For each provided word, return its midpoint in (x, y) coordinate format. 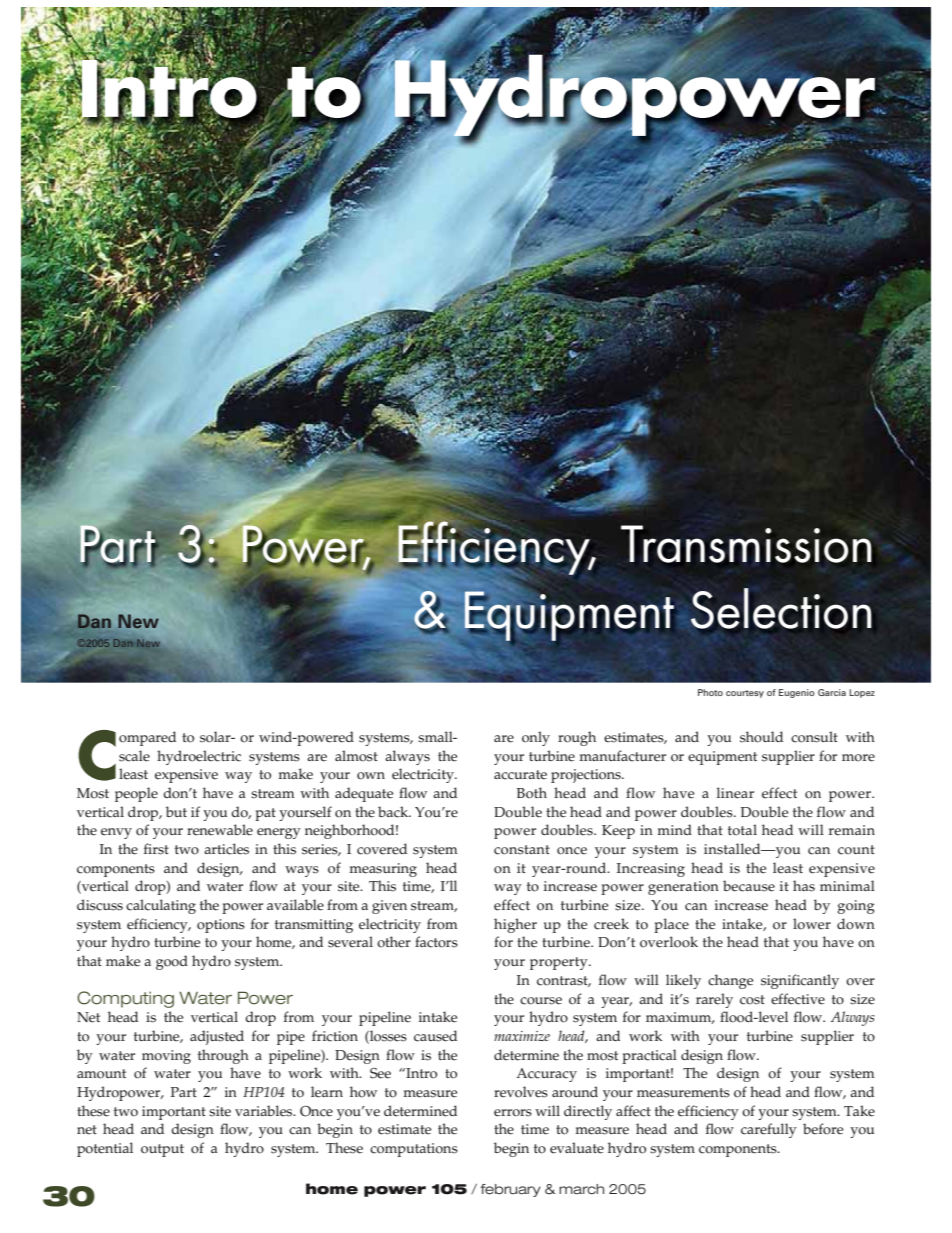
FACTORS (436, 942)
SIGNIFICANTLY (800, 981)
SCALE (134, 756)
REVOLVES (521, 1092)
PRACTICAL (649, 1056)
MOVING (166, 1057)
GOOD (172, 962)
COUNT (856, 850)
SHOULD (761, 737)
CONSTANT (522, 850)
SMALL (436, 737)
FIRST (156, 849)
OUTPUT (162, 1150)
